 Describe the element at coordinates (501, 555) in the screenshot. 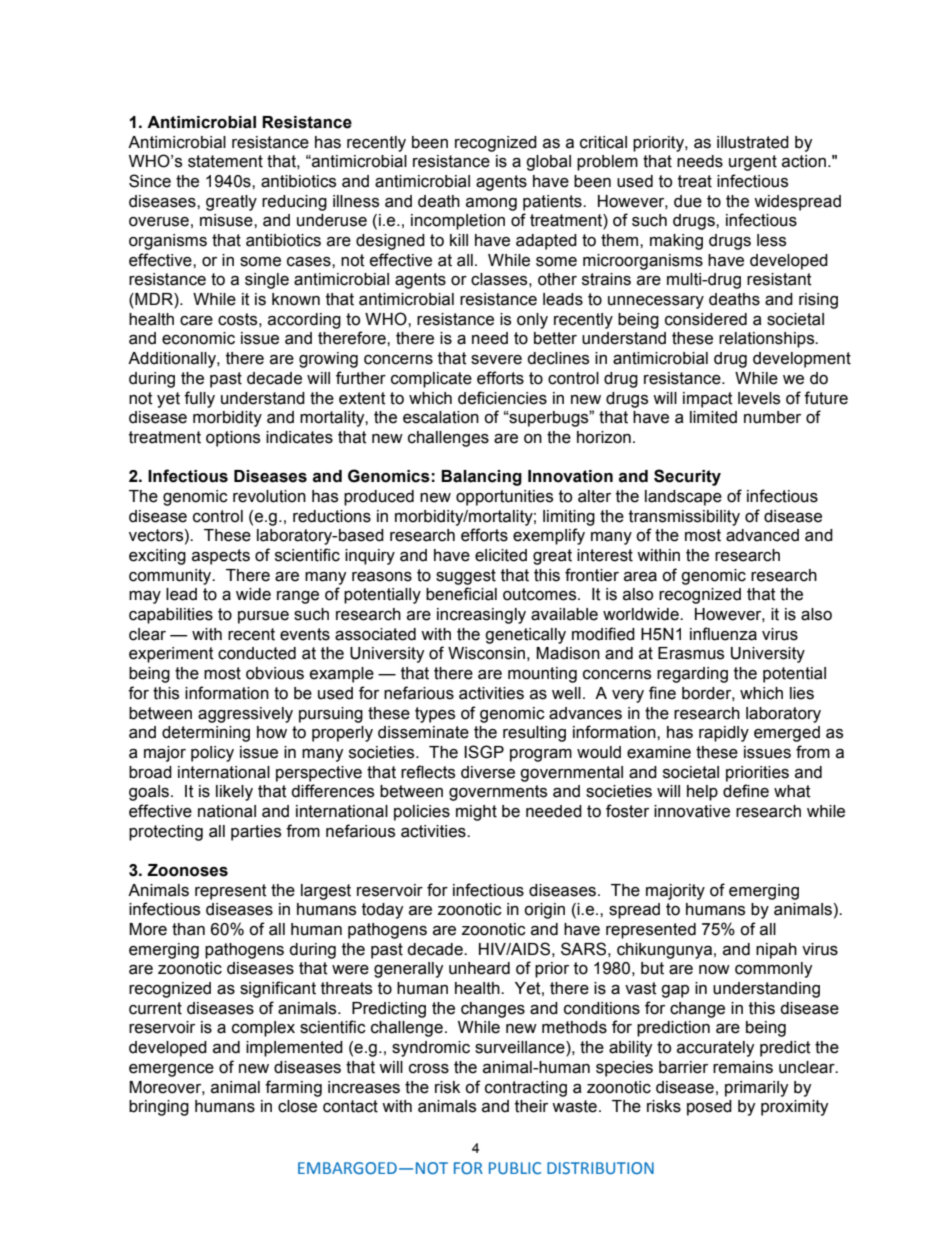

I see `elicited` at that location.
